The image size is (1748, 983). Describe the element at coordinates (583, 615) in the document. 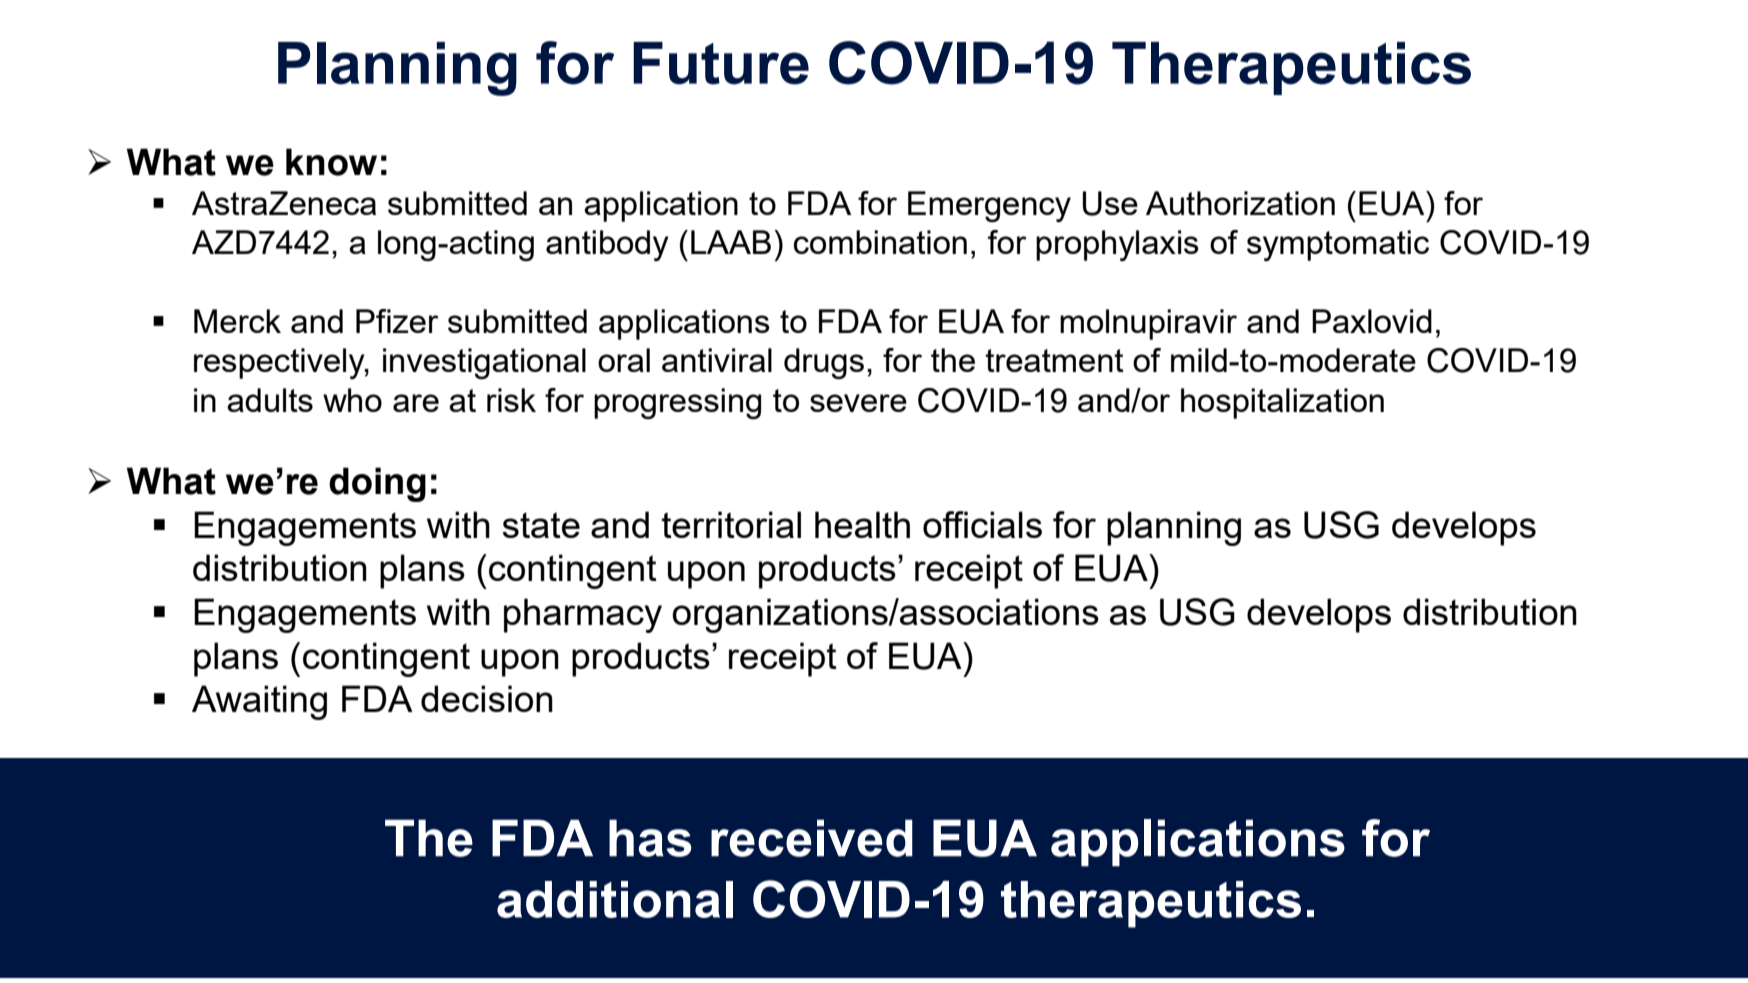

I see `pharmacy` at that location.
